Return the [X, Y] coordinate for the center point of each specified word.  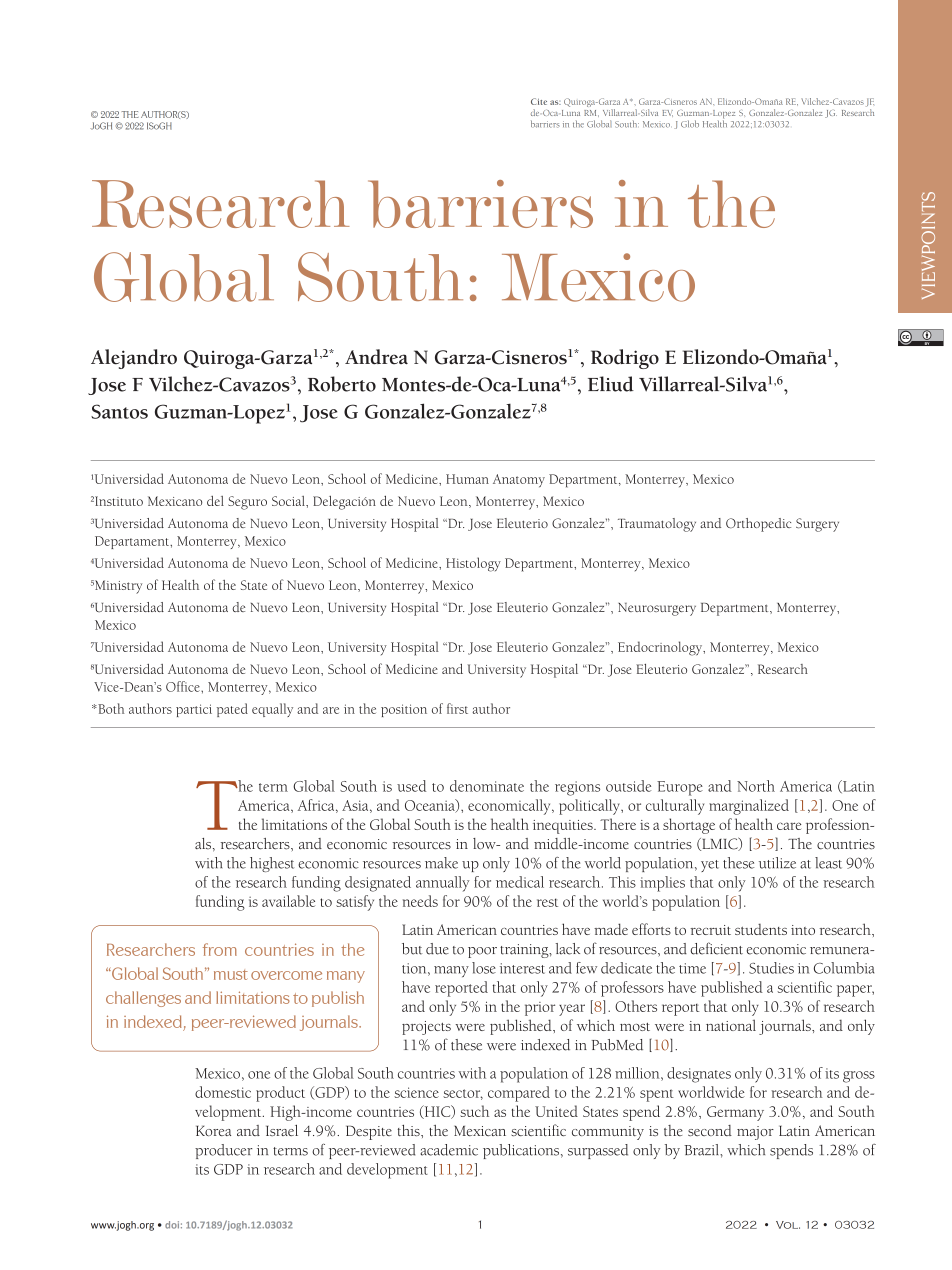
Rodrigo [625, 359]
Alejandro [134, 359]
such [474, 1111]
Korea [213, 1131]
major [755, 1133]
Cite [539, 101]
